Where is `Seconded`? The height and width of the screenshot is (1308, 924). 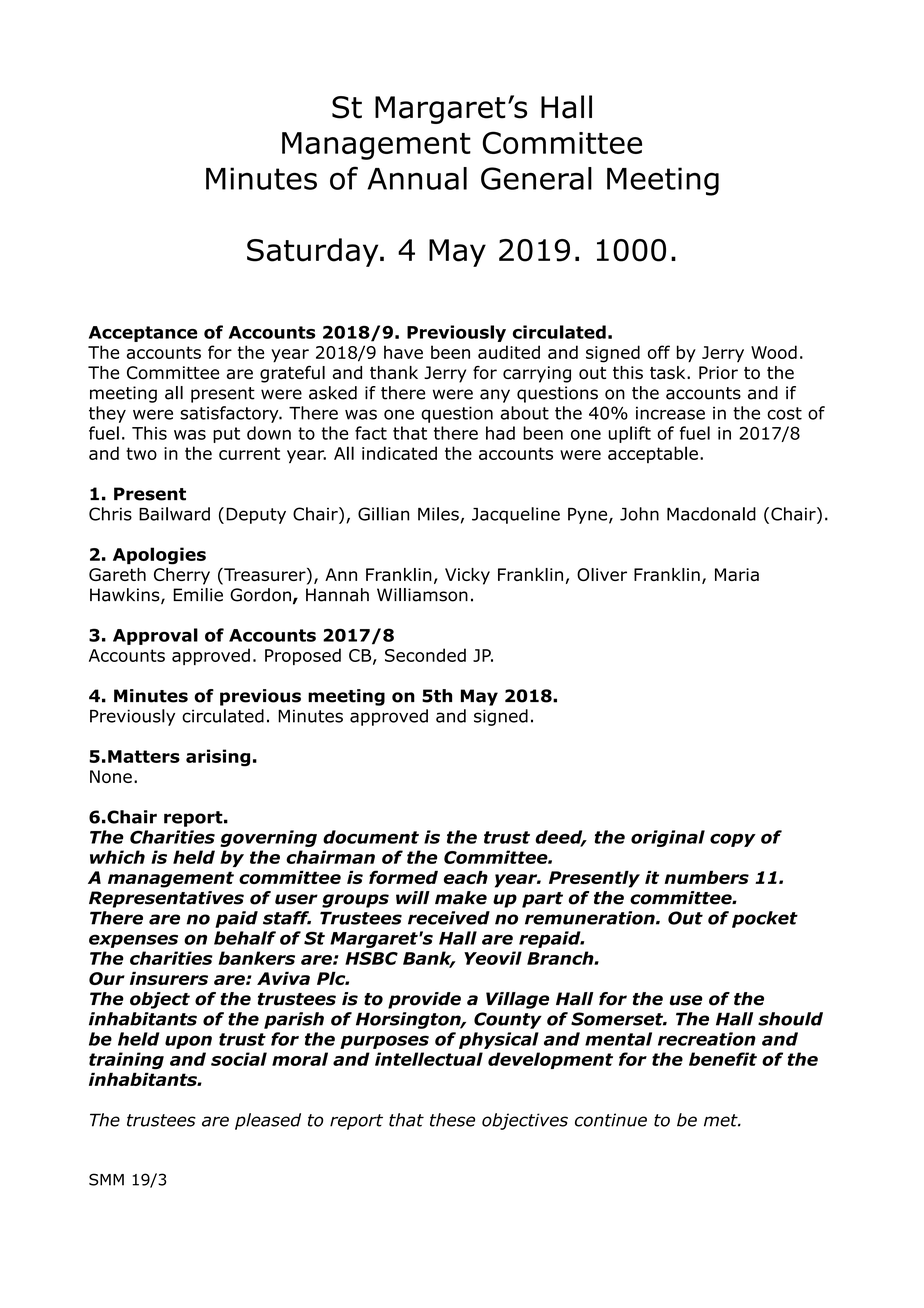 Seconded is located at coordinates (425, 655).
